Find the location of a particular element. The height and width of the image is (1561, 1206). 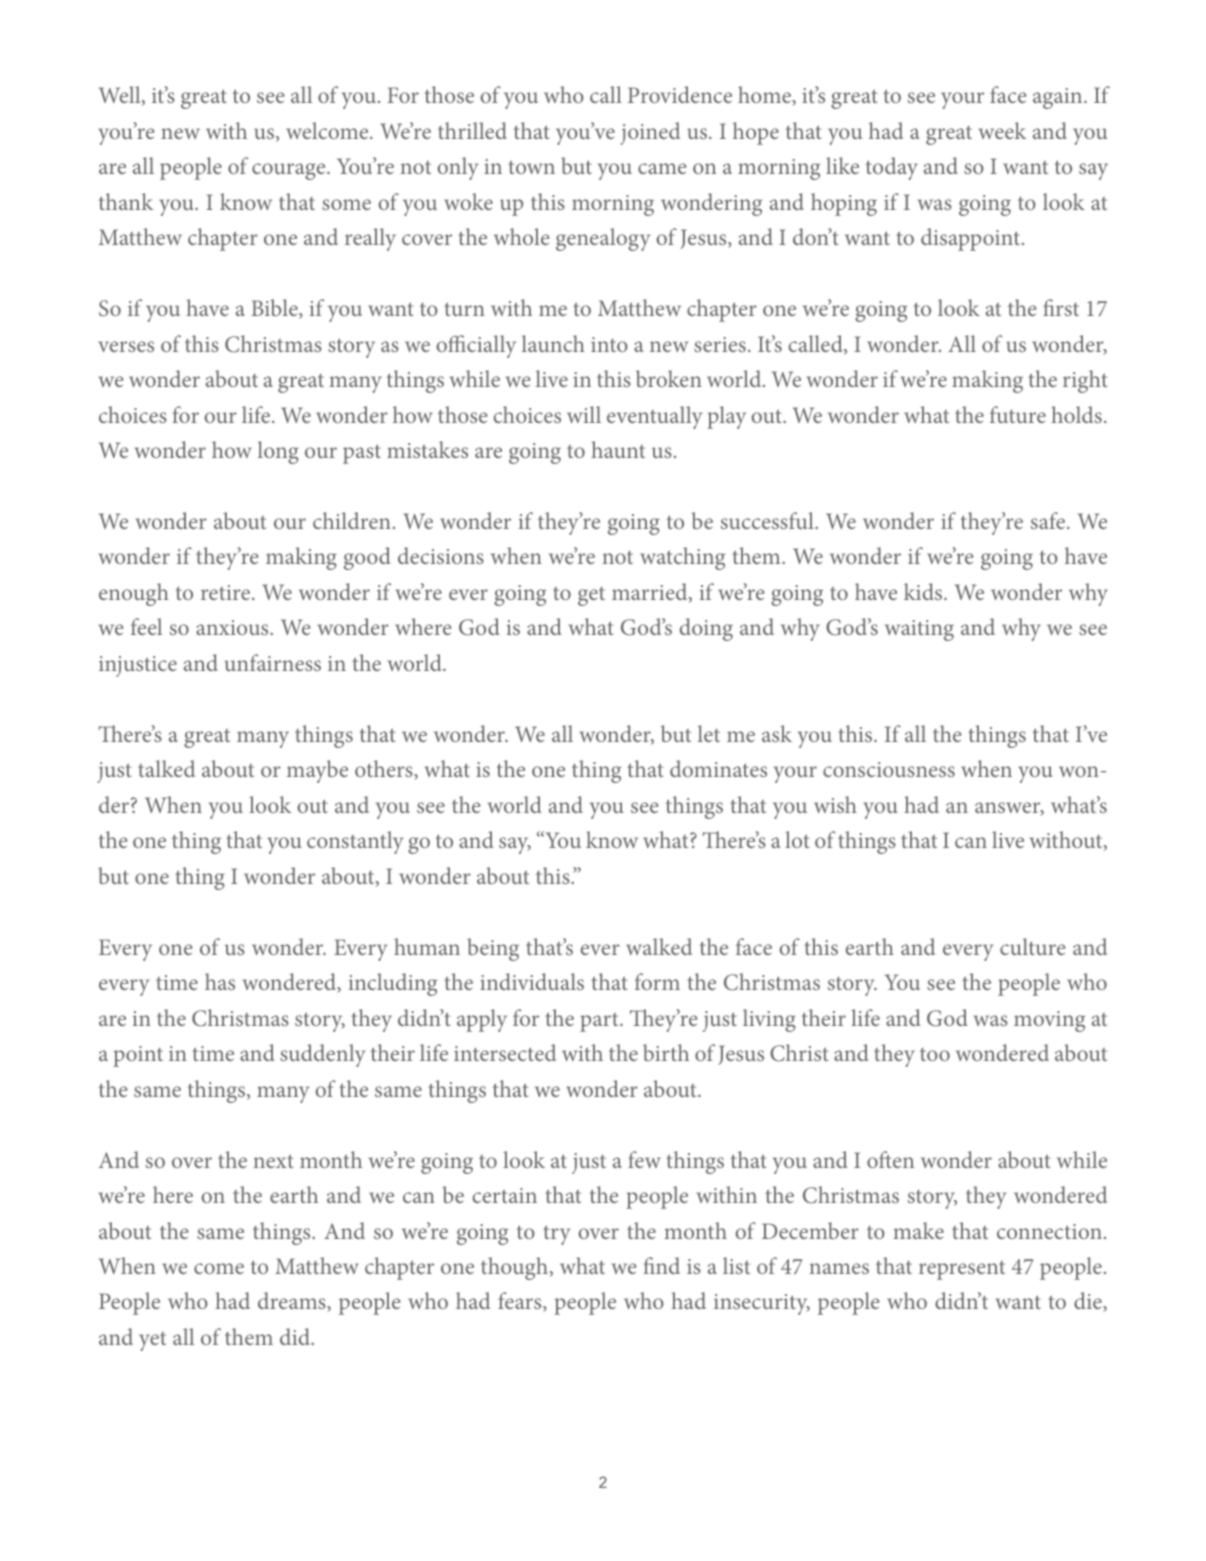

dreams is located at coordinates (293, 1302).
